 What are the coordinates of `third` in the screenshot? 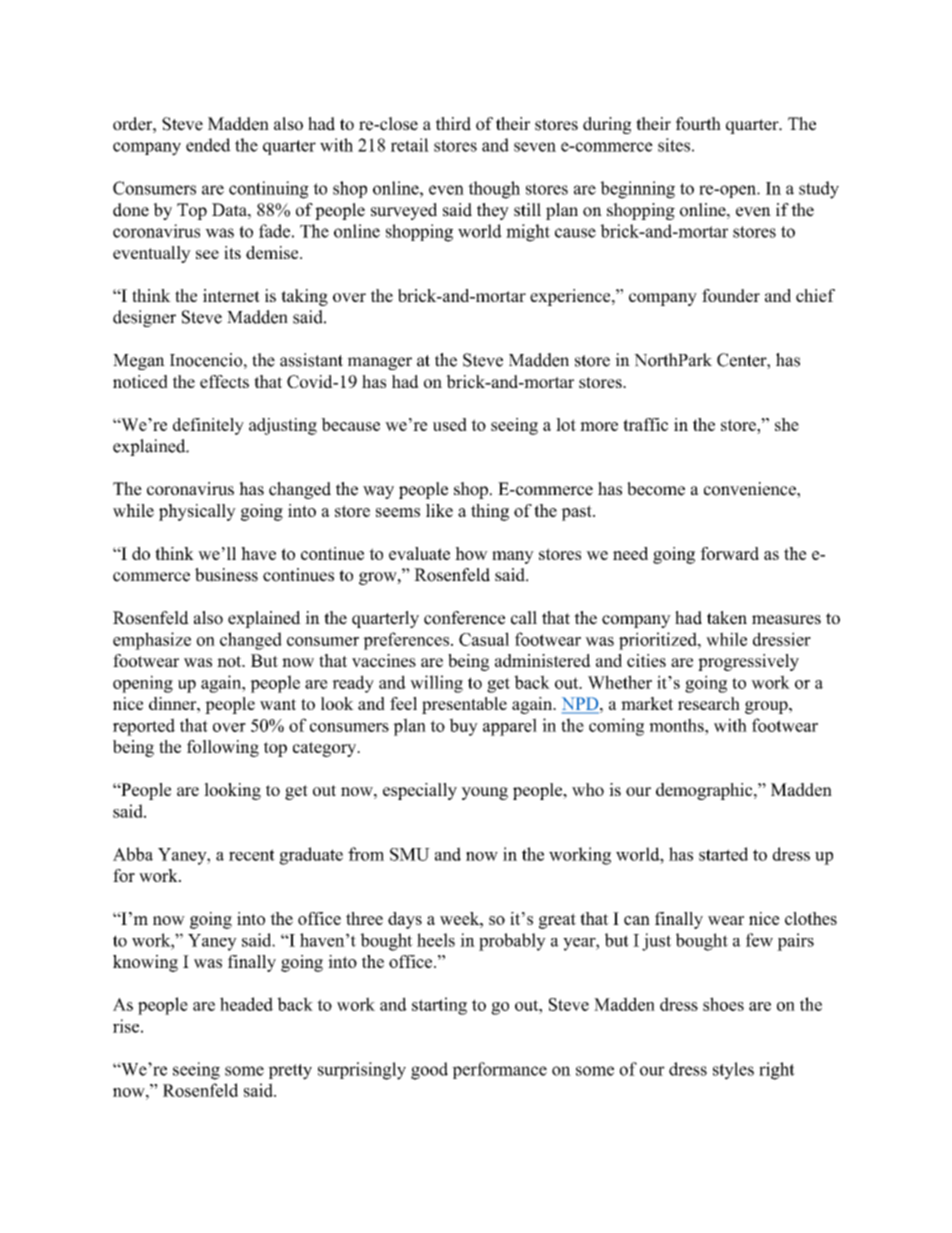 It's located at (453, 124).
